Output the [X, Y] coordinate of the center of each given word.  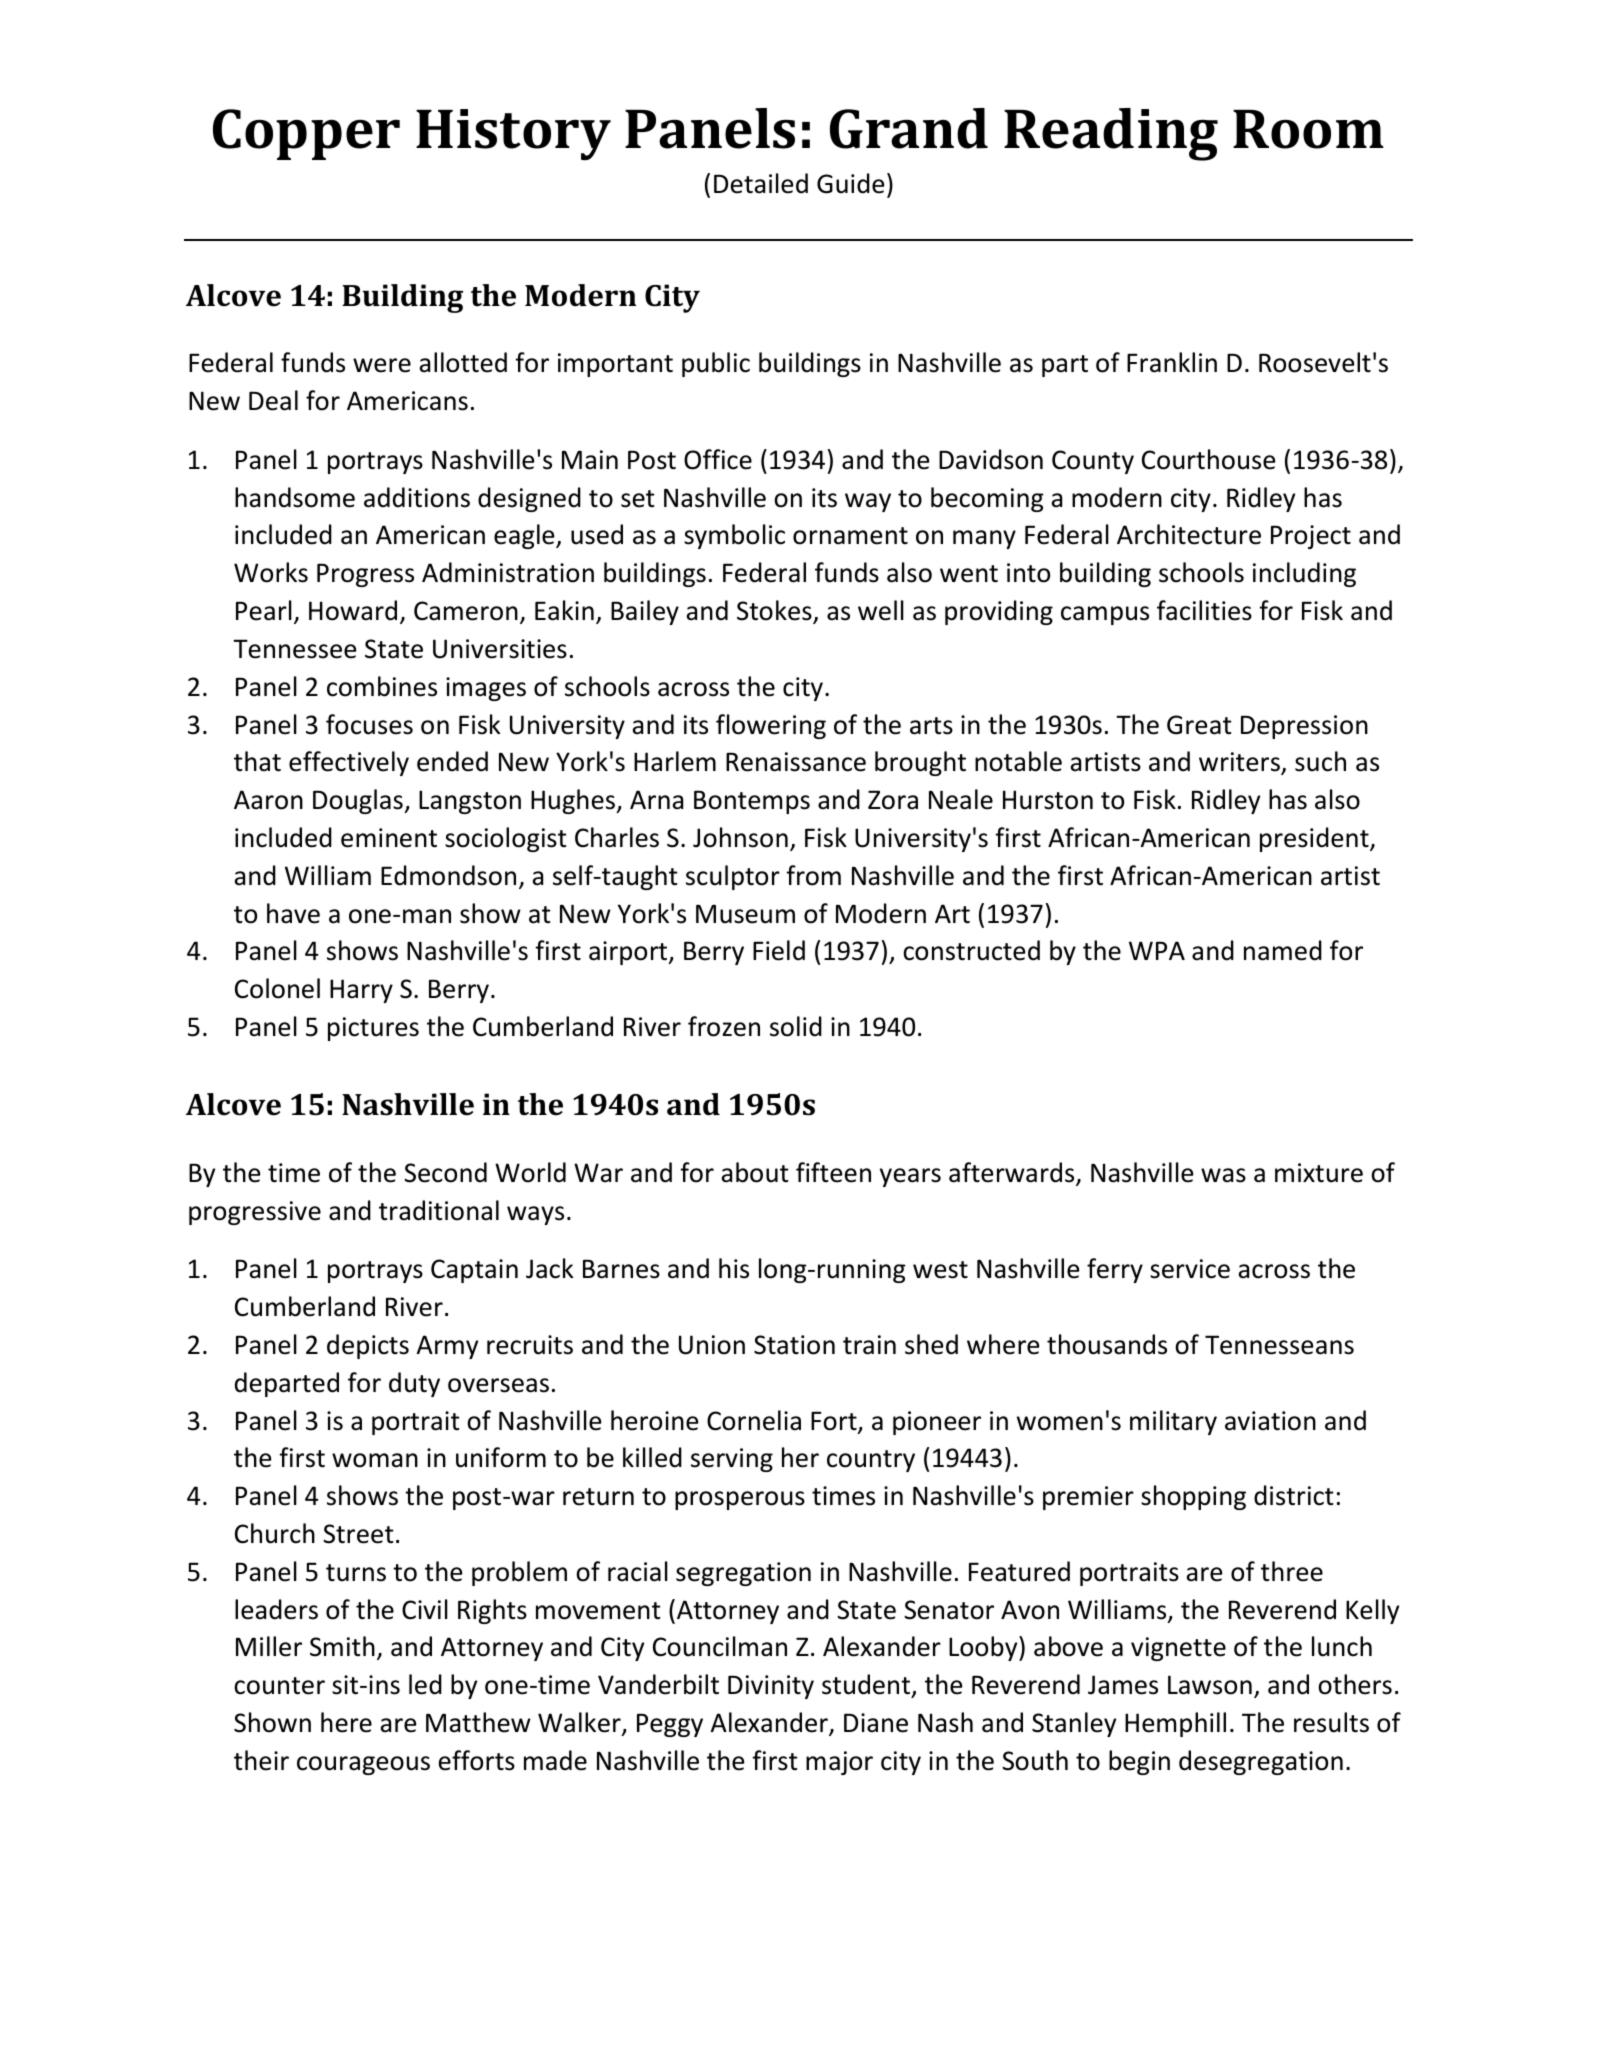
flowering [771, 726]
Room [1308, 129]
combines [382, 686]
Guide [851, 183]
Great [1199, 725]
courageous [363, 1765]
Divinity [771, 1687]
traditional [439, 1210]
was [1223, 1175]
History [513, 135]
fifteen [833, 1172]
